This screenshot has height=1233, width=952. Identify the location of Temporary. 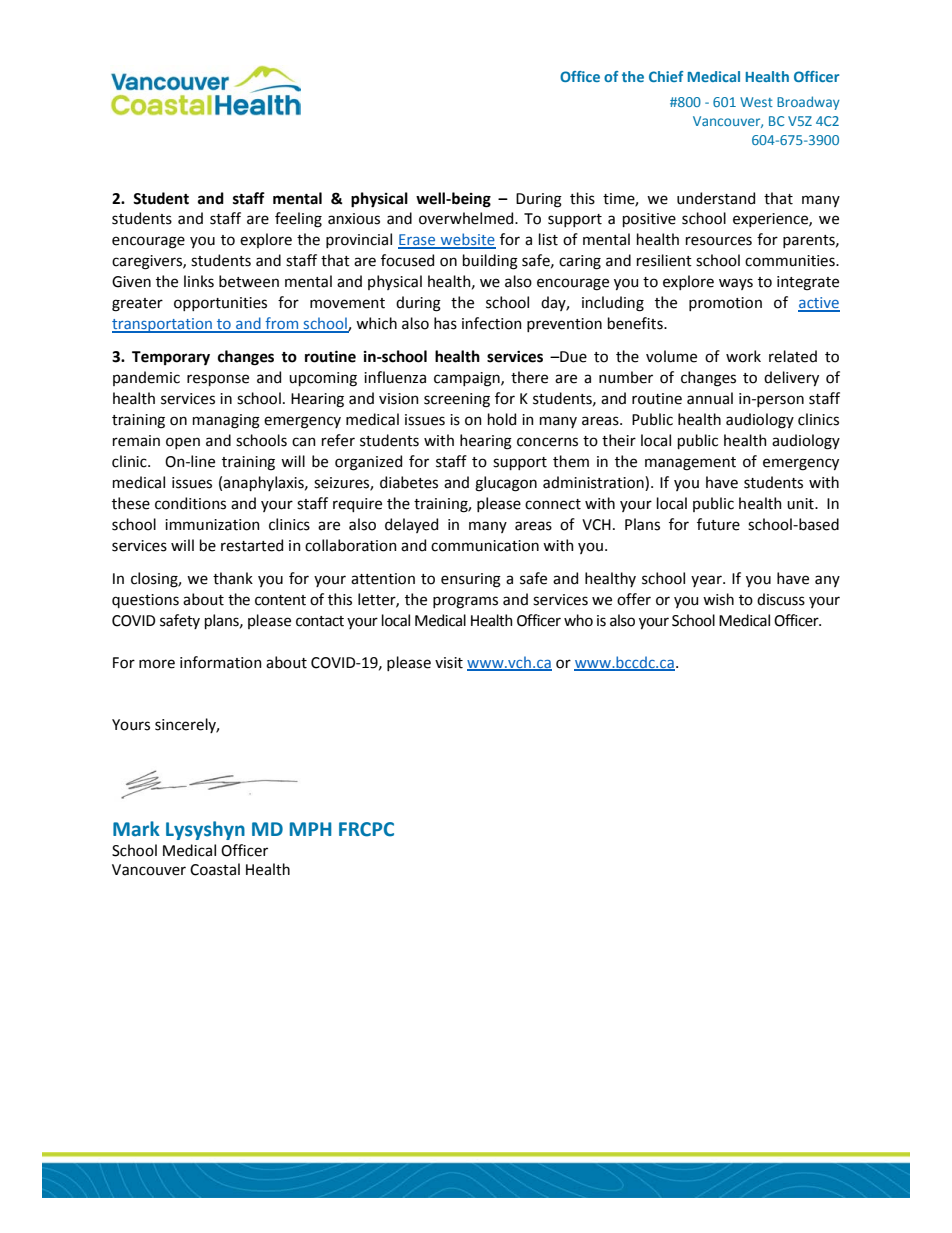
(171, 358).
